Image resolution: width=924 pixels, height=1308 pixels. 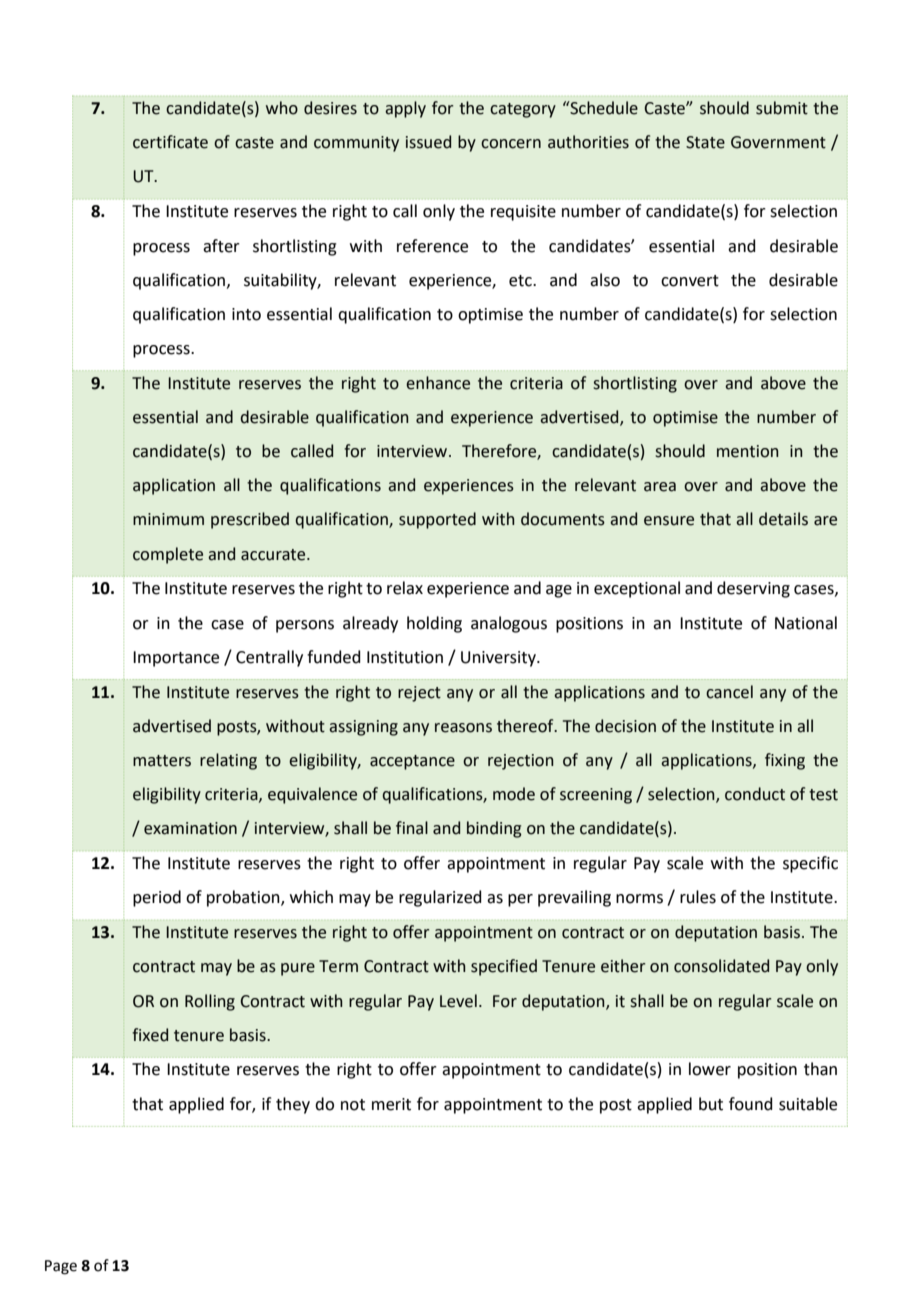 What do you see at coordinates (705, 142) in the document?
I see `State` at bounding box center [705, 142].
